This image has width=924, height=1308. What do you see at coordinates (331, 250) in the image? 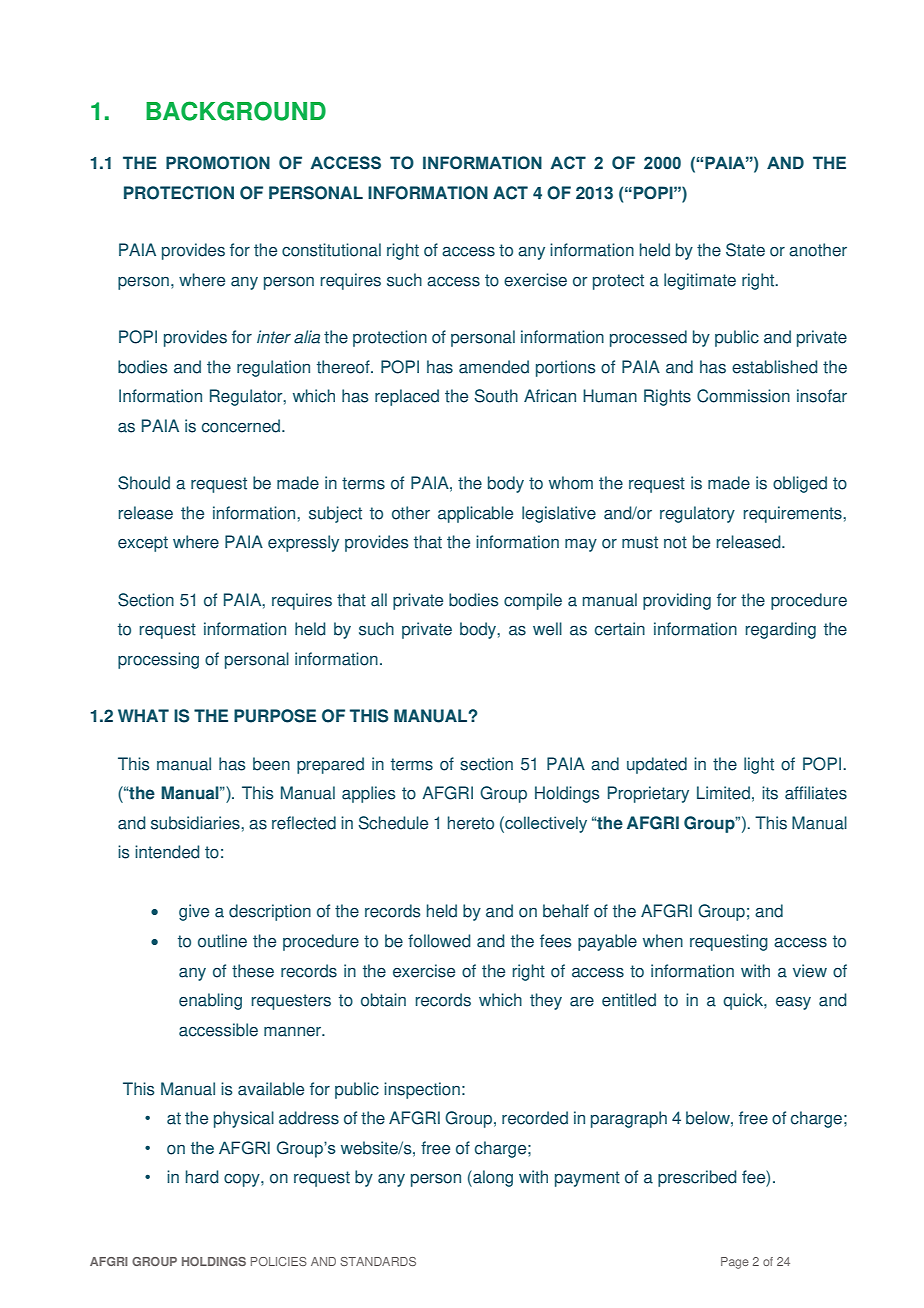
I see `constitutional` at bounding box center [331, 250].
